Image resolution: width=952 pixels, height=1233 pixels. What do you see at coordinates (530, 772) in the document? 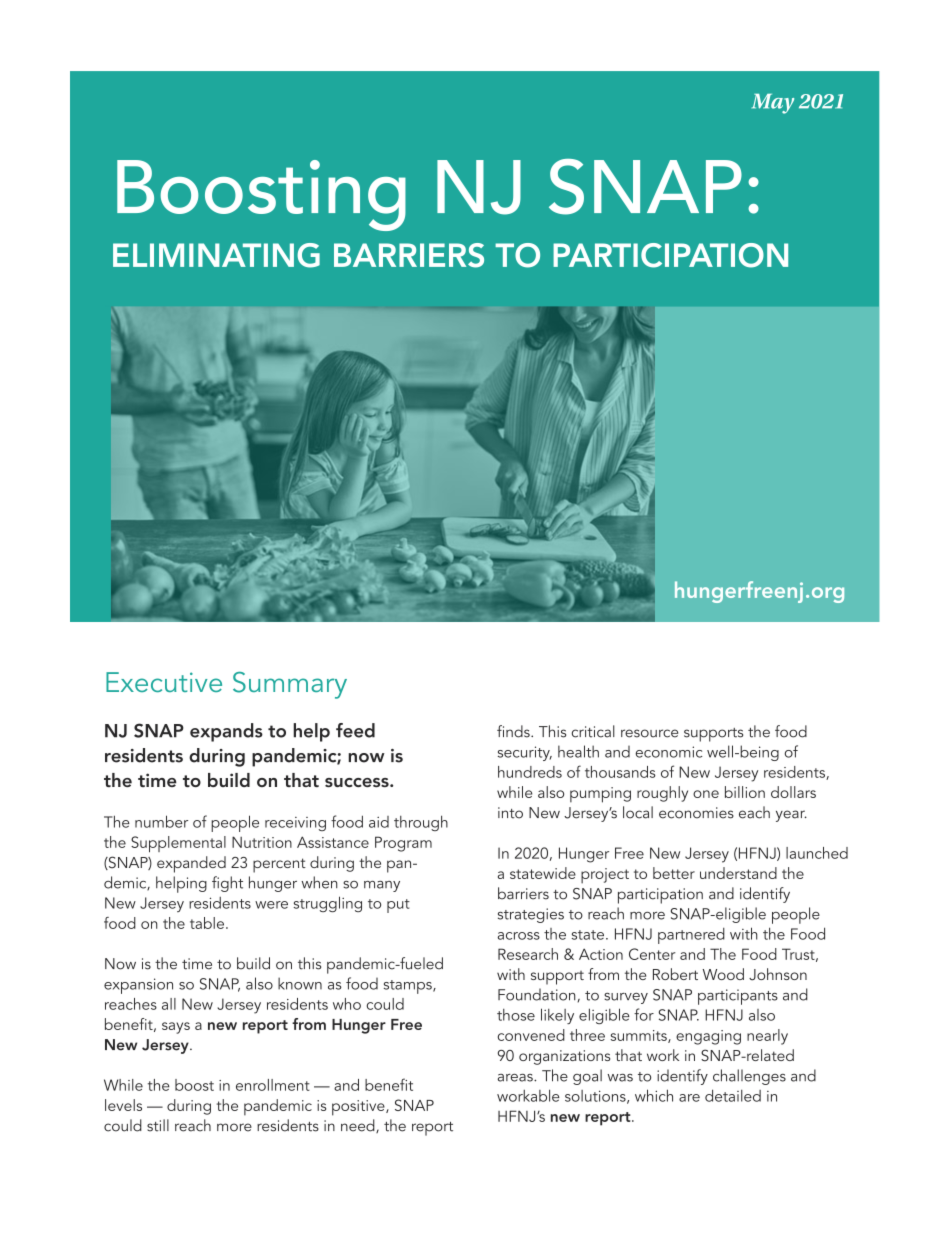
I see `hundreds` at bounding box center [530, 772].
